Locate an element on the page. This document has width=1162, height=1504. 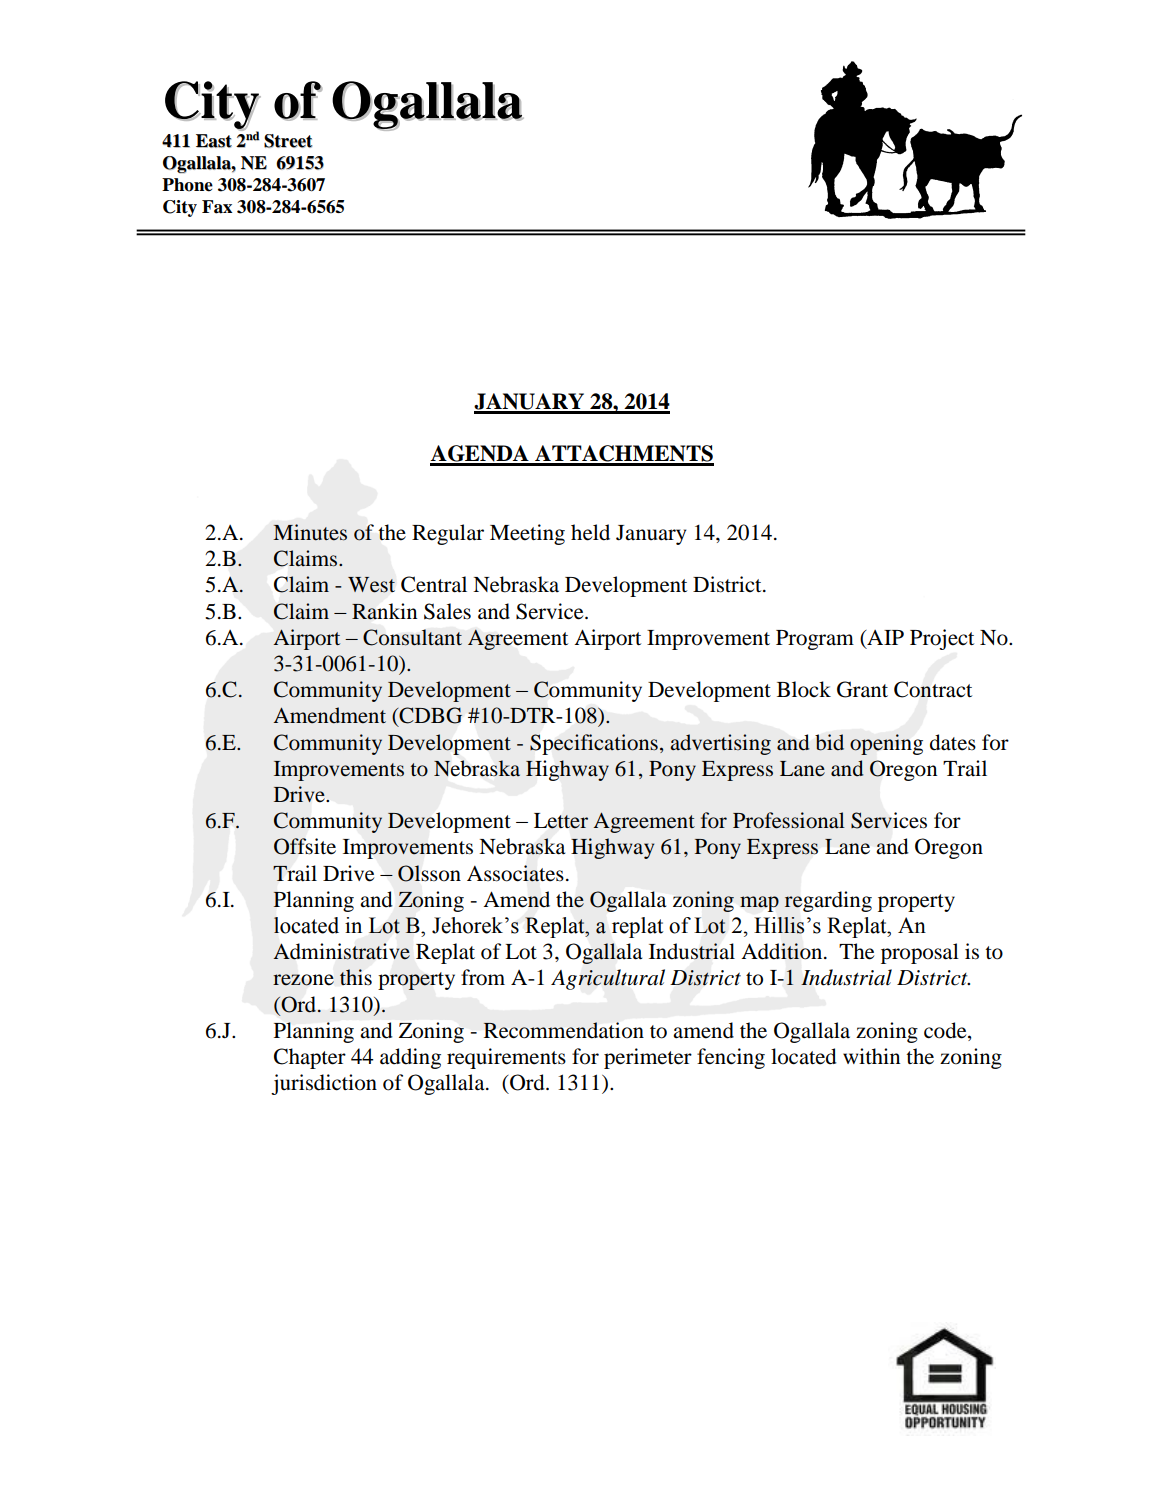
Sales is located at coordinates (447, 611).
